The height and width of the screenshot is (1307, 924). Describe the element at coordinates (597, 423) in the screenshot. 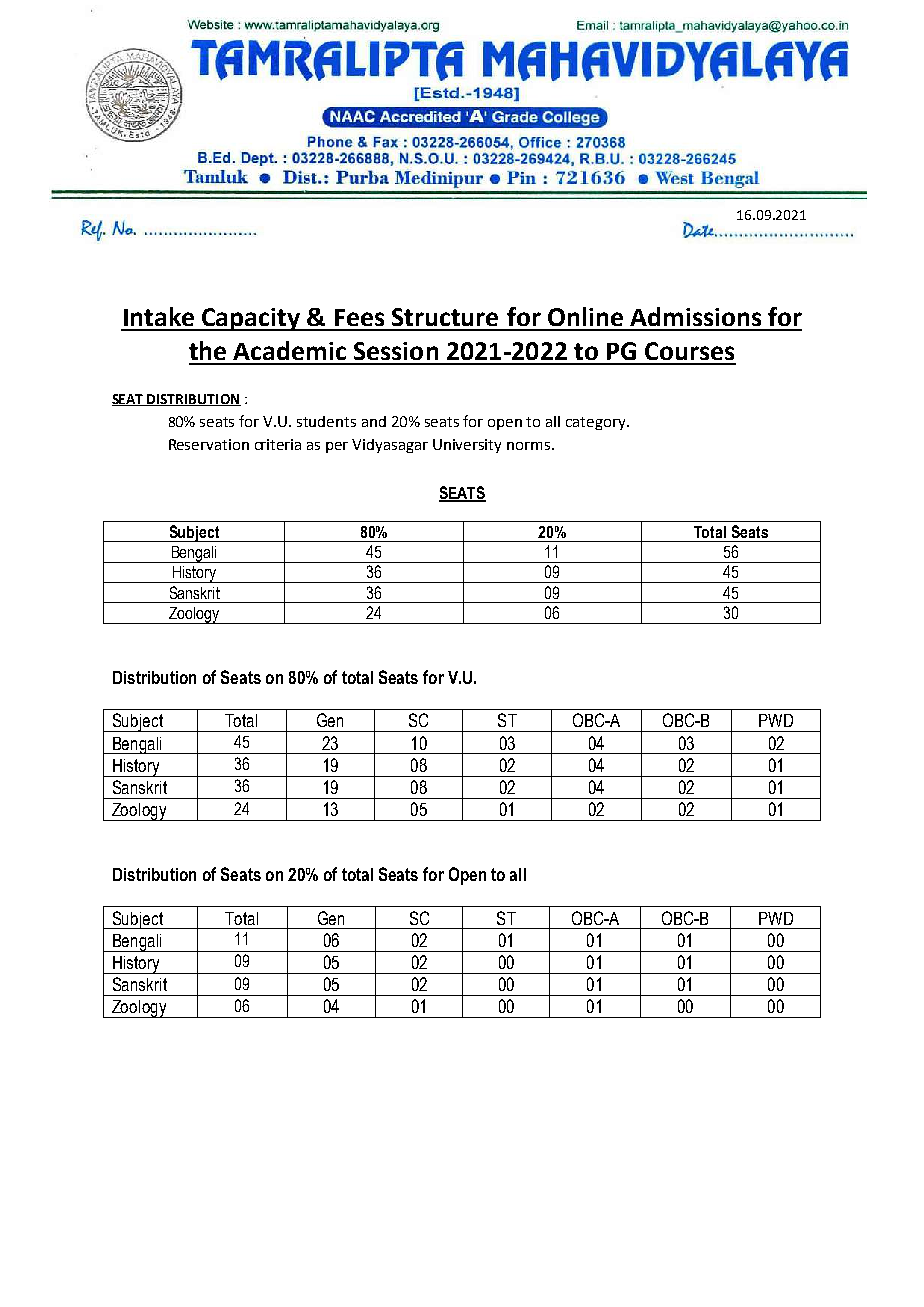

I see `category` at that location.
